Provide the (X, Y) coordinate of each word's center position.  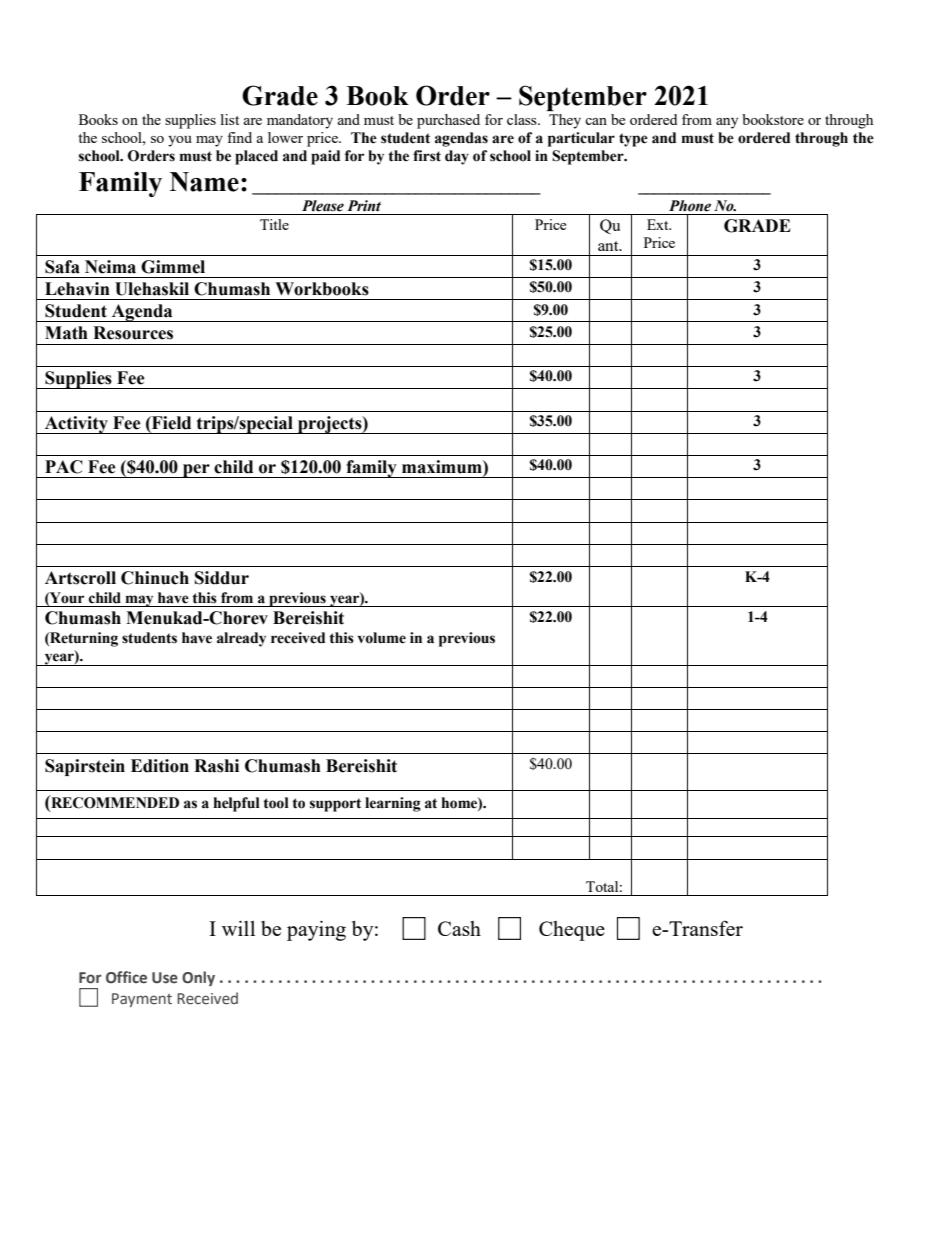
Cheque (572, 931)
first (427, 156)
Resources (133, 333)
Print (364, 206)
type (633, 140)
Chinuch (155, 578)
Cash (459, 928)
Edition (160, 766)
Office (126, 977)
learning (393, 804)
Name (204, 182)
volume (381, 638)
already (241, 639)
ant (609, 246)
